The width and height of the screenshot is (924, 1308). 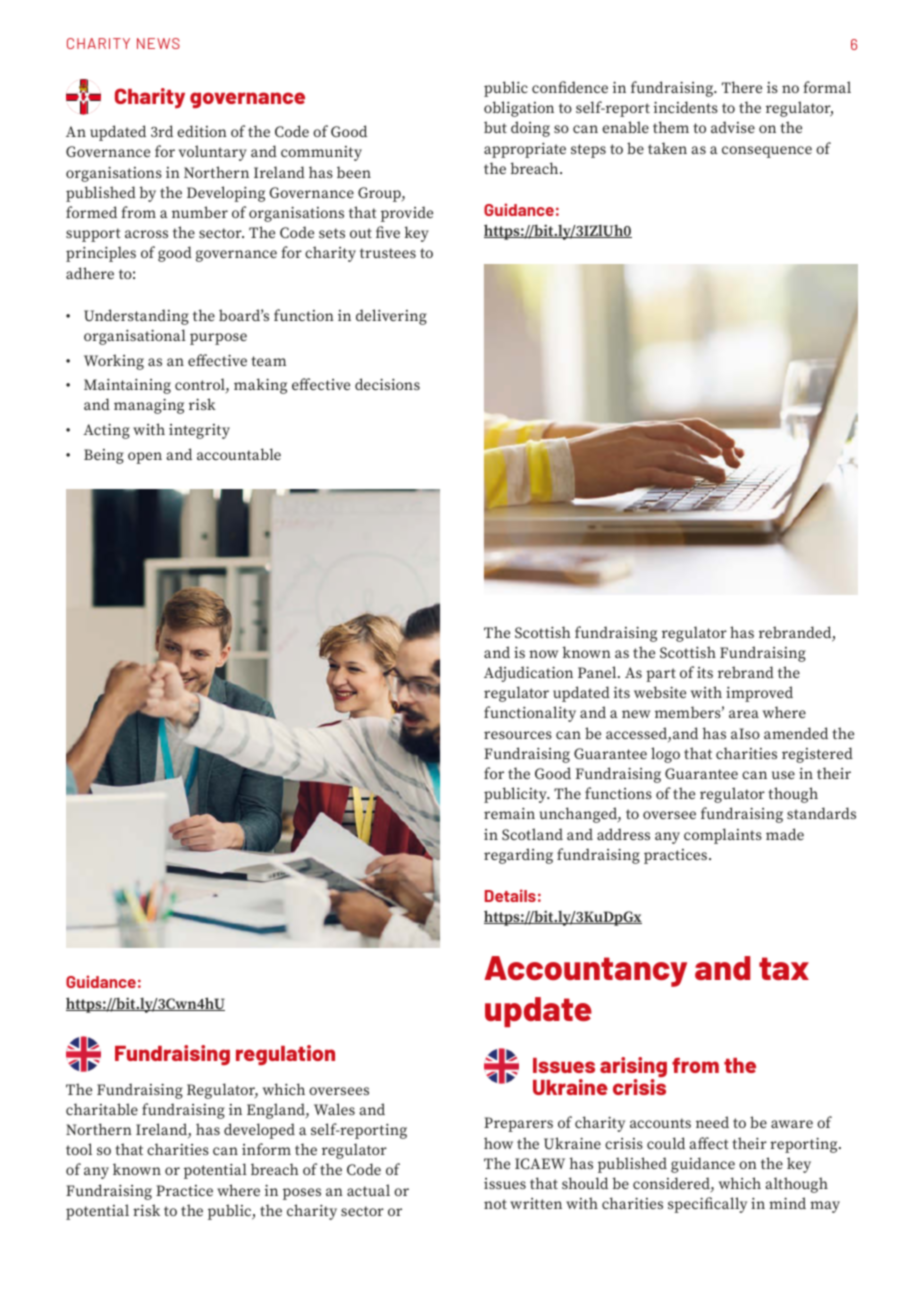 I want to click on but, so click(x=495, y=127).
